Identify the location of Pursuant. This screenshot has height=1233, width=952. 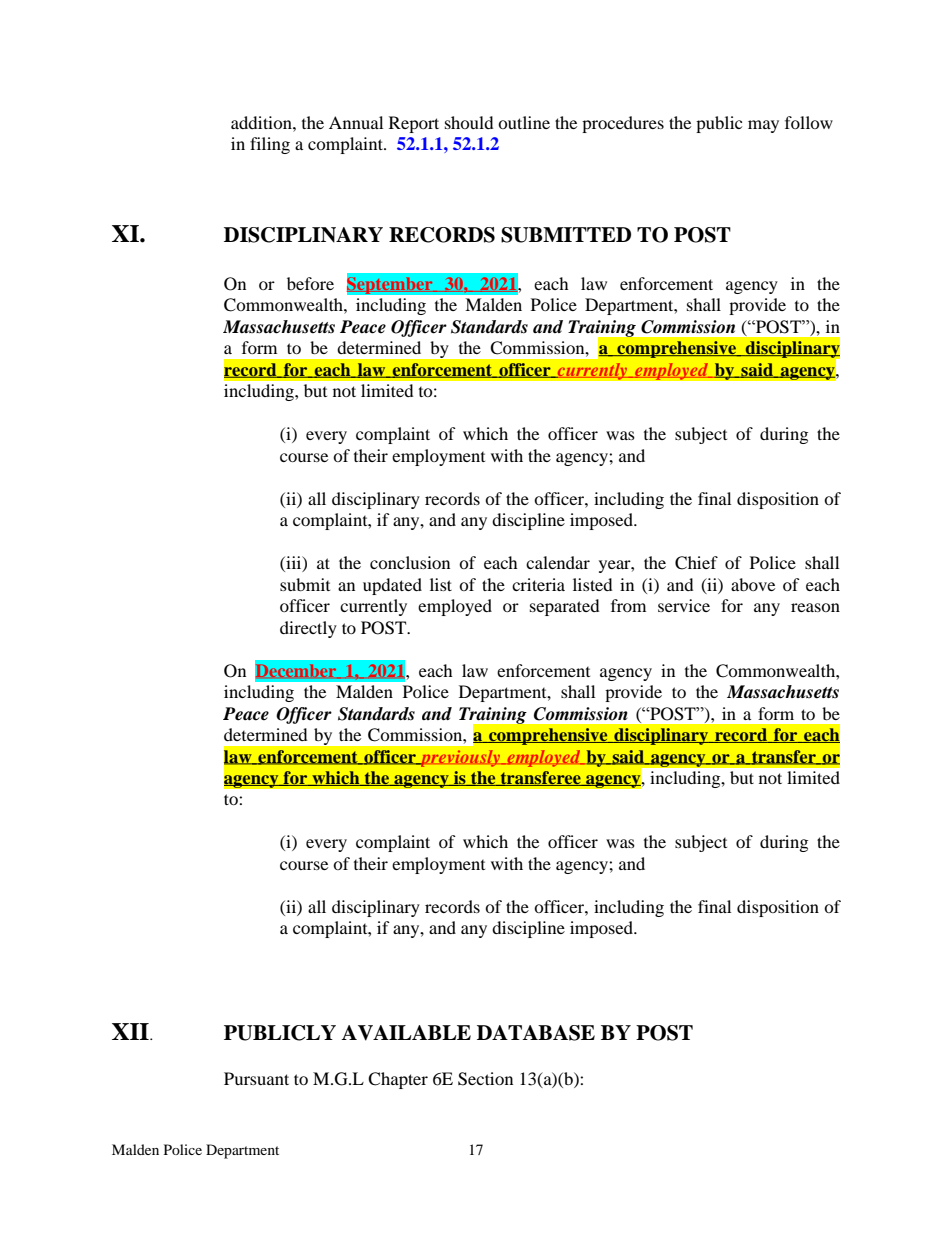
(256, 1078).
